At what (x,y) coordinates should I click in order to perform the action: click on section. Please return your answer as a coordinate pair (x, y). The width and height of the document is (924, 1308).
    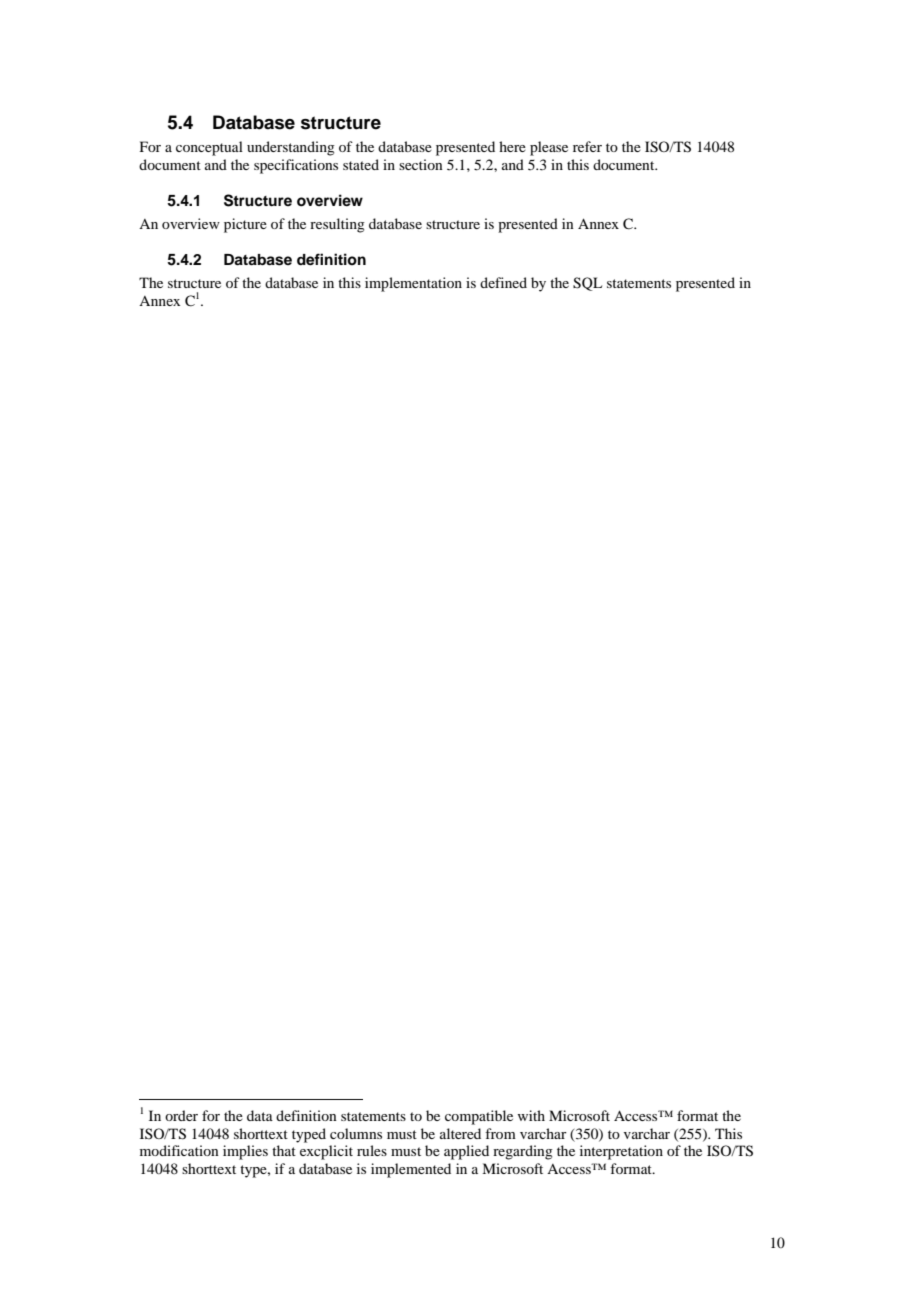
    Looking at the image, I should click on (421, 164).
